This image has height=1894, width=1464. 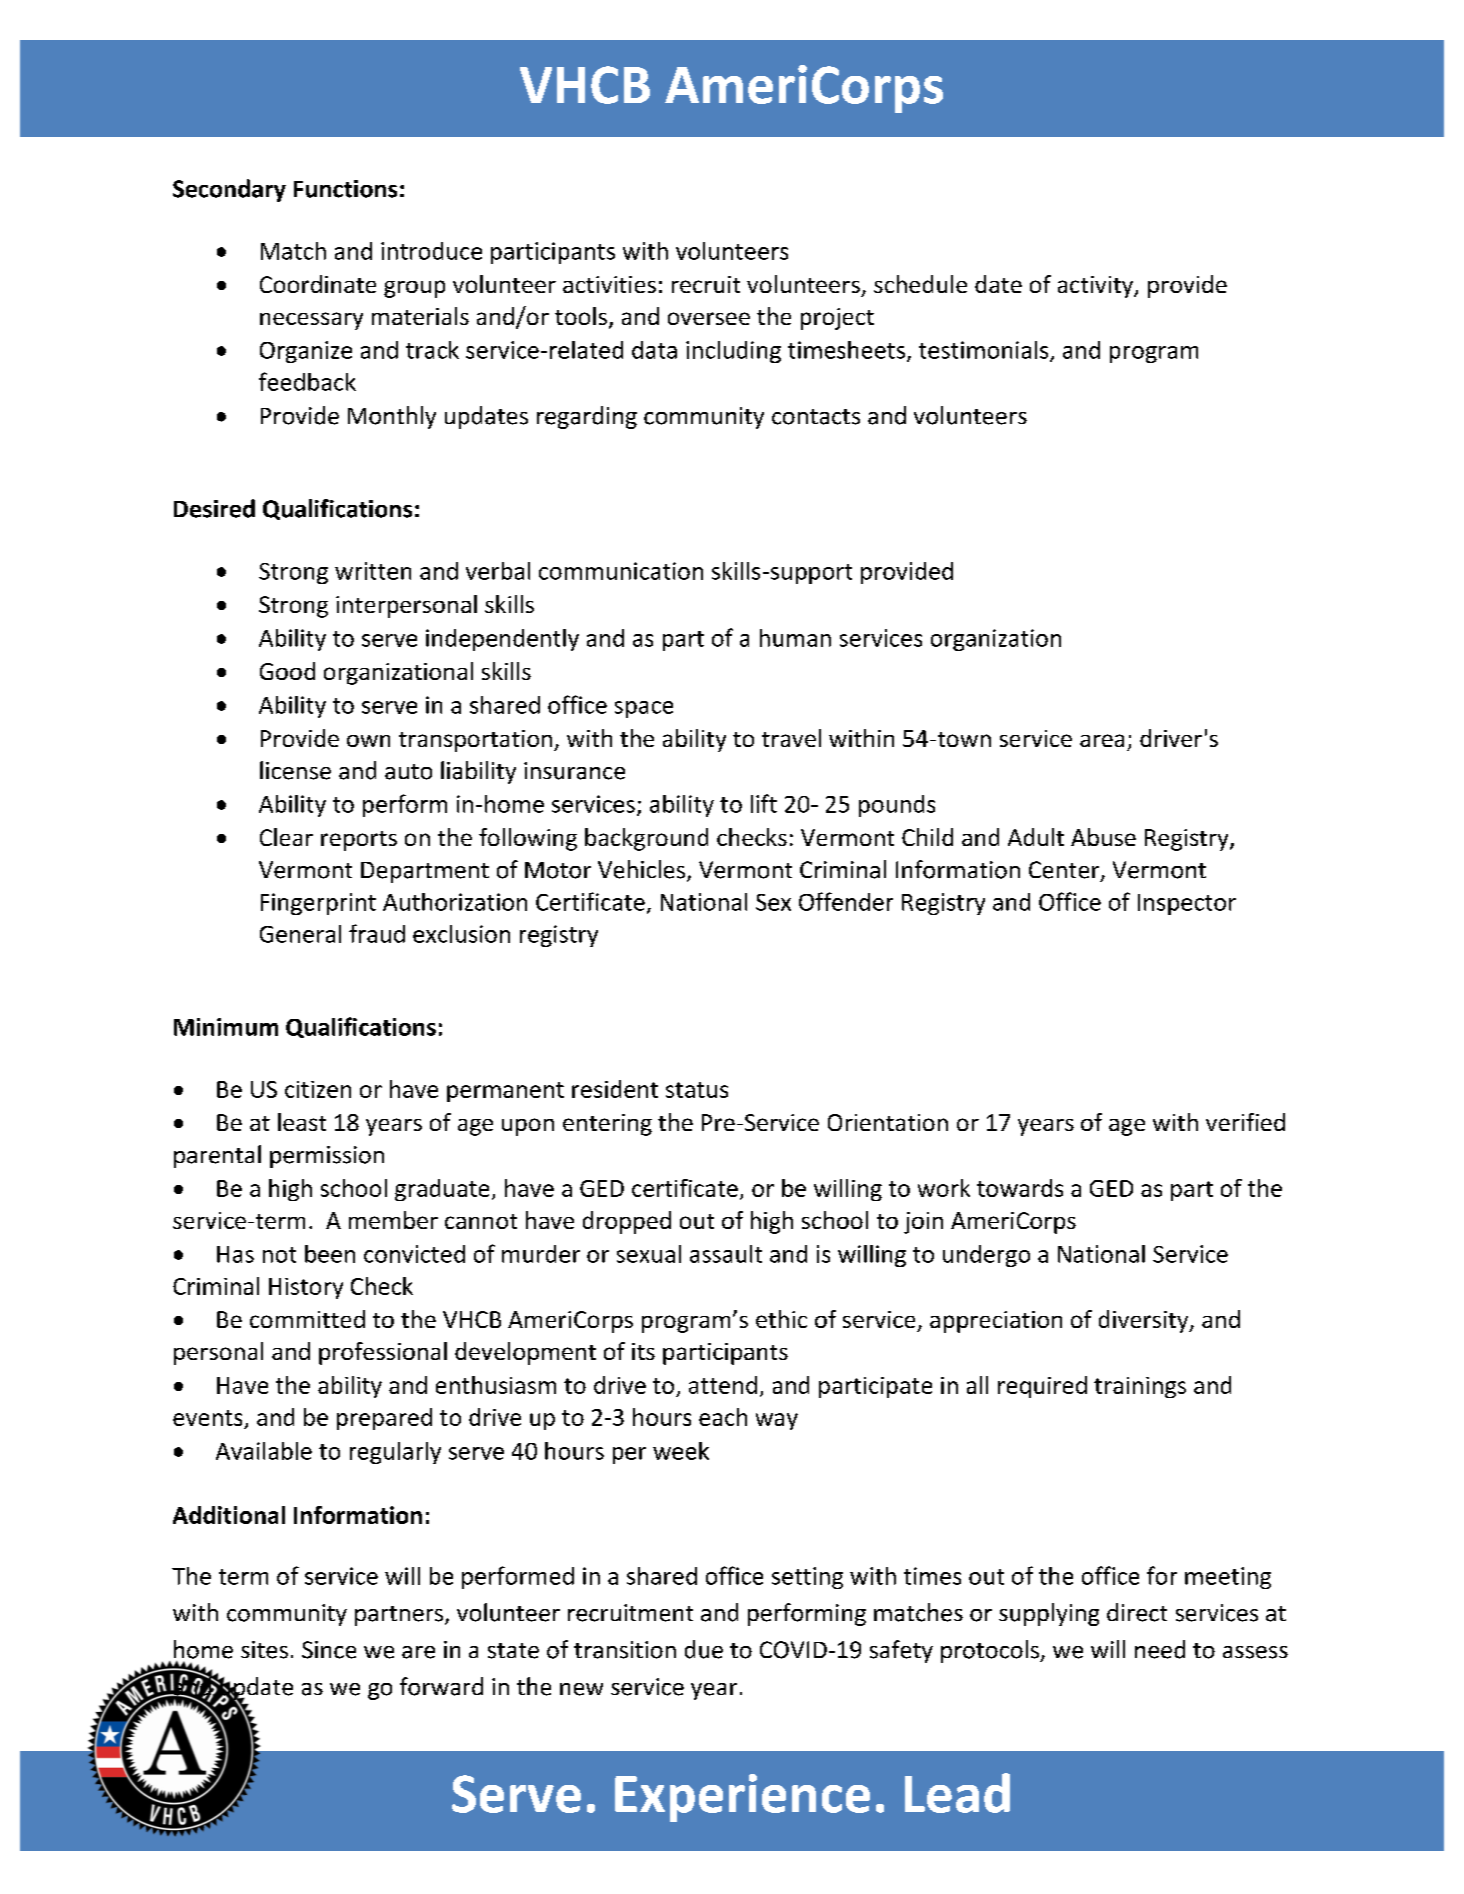 What do you see at coordinates (1102, 740) in the image?
I see `area` at bounding box center [1102, 740].
